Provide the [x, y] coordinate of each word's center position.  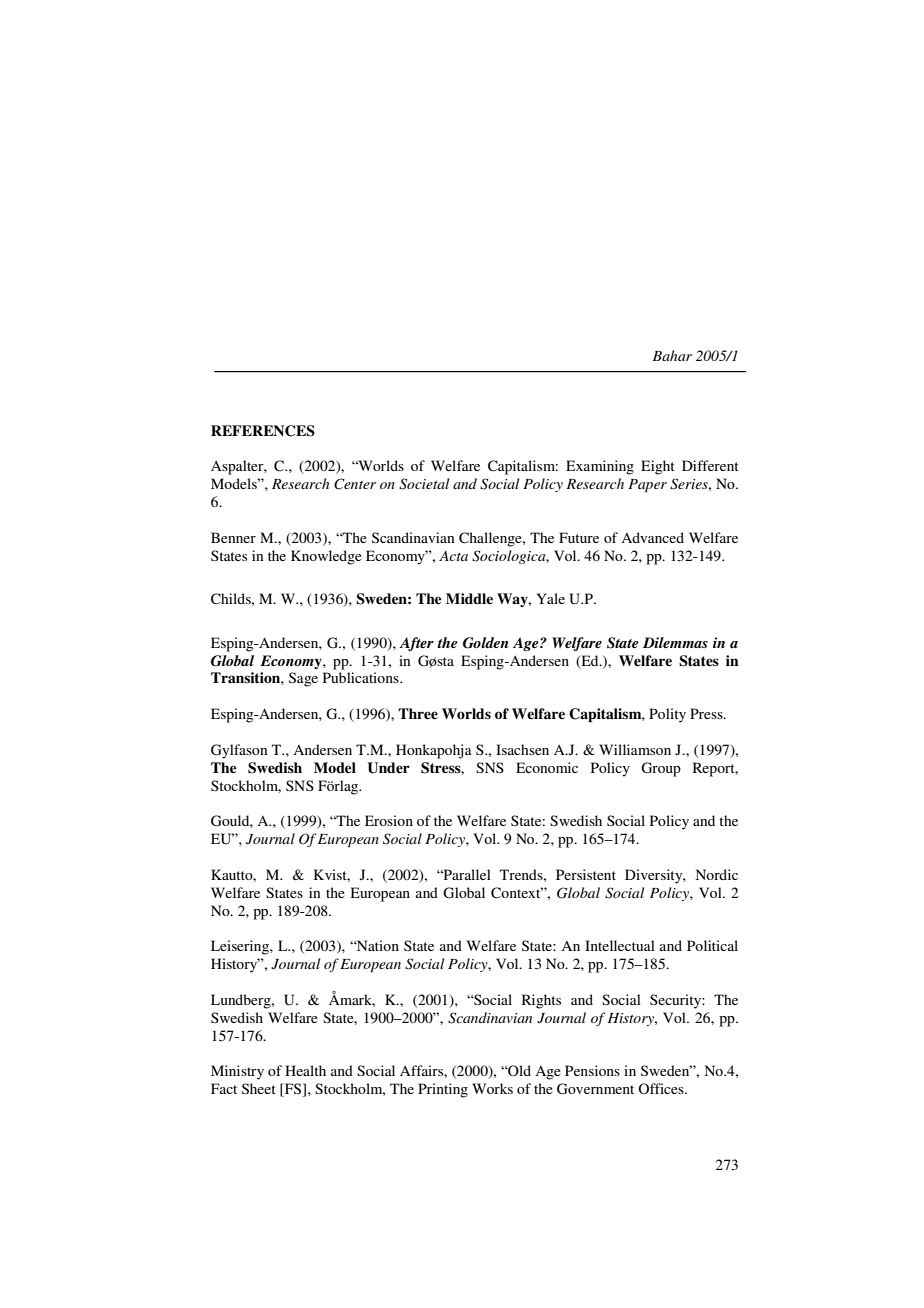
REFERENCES [263, 431]
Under [388, 768]
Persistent [586, 874]
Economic [547, 767]
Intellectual [620, 945]
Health [305, 1070]
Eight [658, 467]
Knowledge [326, 557]
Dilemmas [675, 642]
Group [661, 769]
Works [492, 1088]
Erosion [389, 820]
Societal [424, 484]
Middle [469, 598]
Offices [662, 1088]
